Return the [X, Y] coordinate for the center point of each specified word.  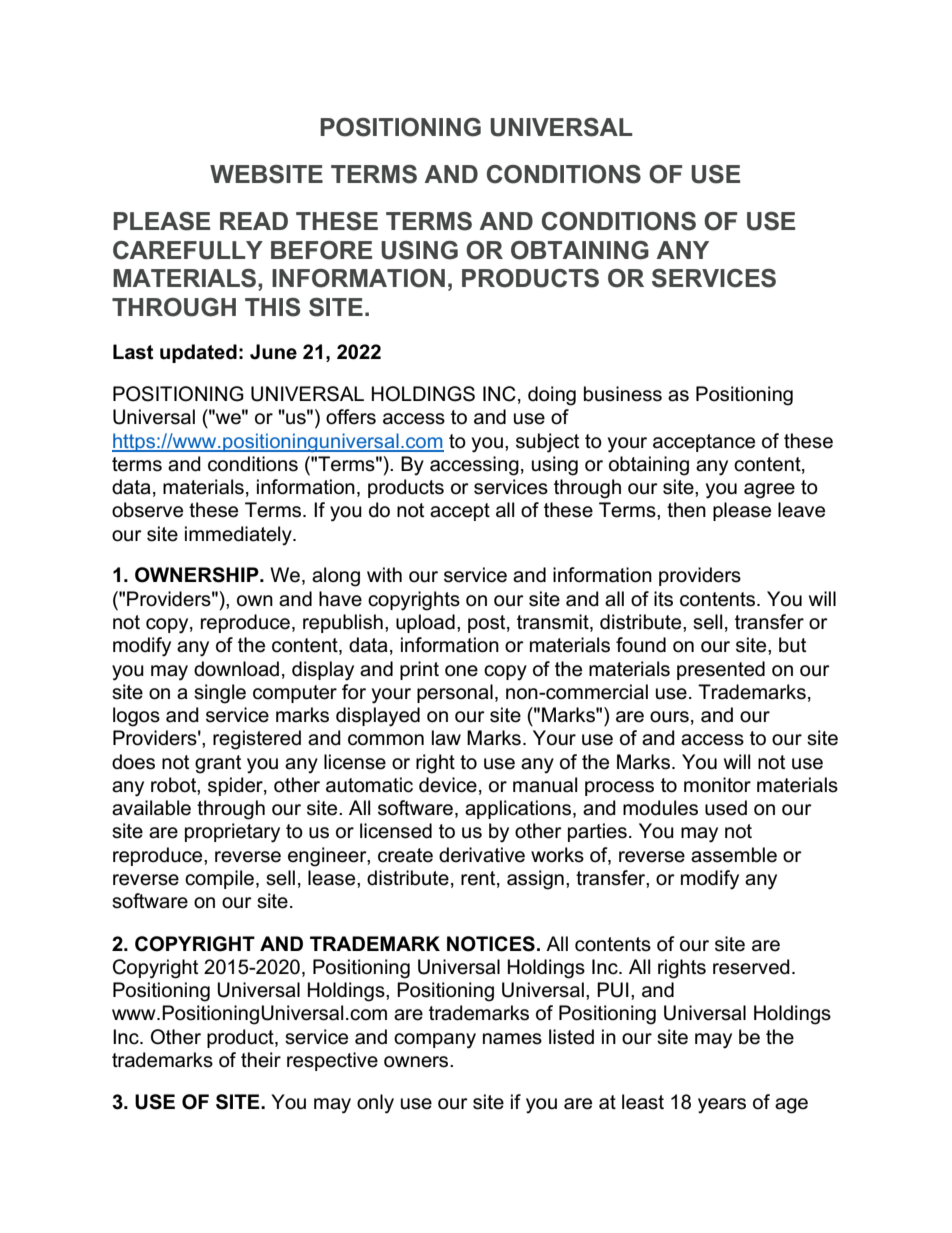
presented [721, 670]
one [461, 671]
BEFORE [321, 250]
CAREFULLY [188, 250]
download [236, 669]
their [261, 1060]
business [623, 394]
